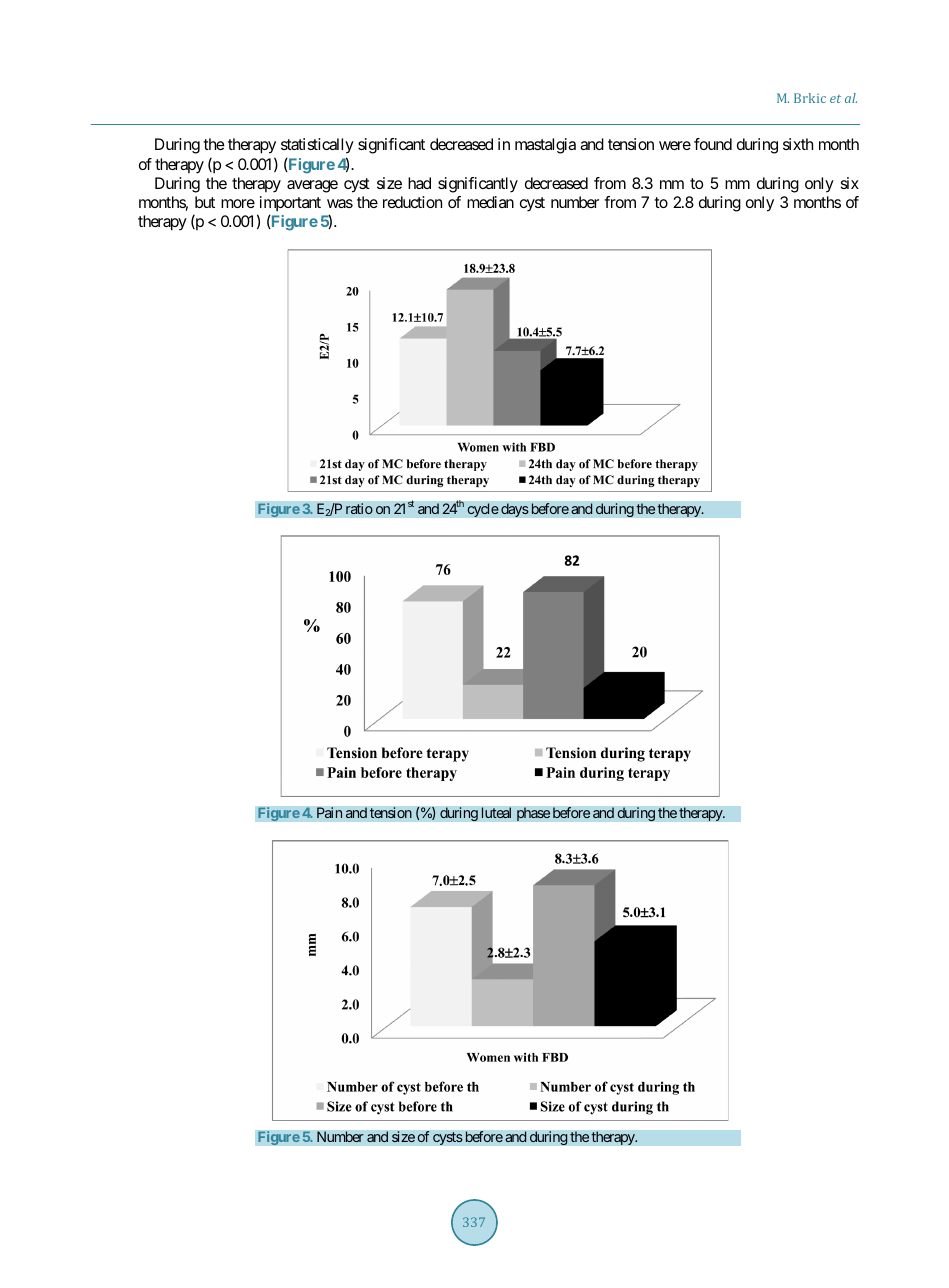 Image resolution: width=949 pixels, height=1288 pixels. Describe the element at coordinates (359, 508) in the image. I see `ratio` at that location.
